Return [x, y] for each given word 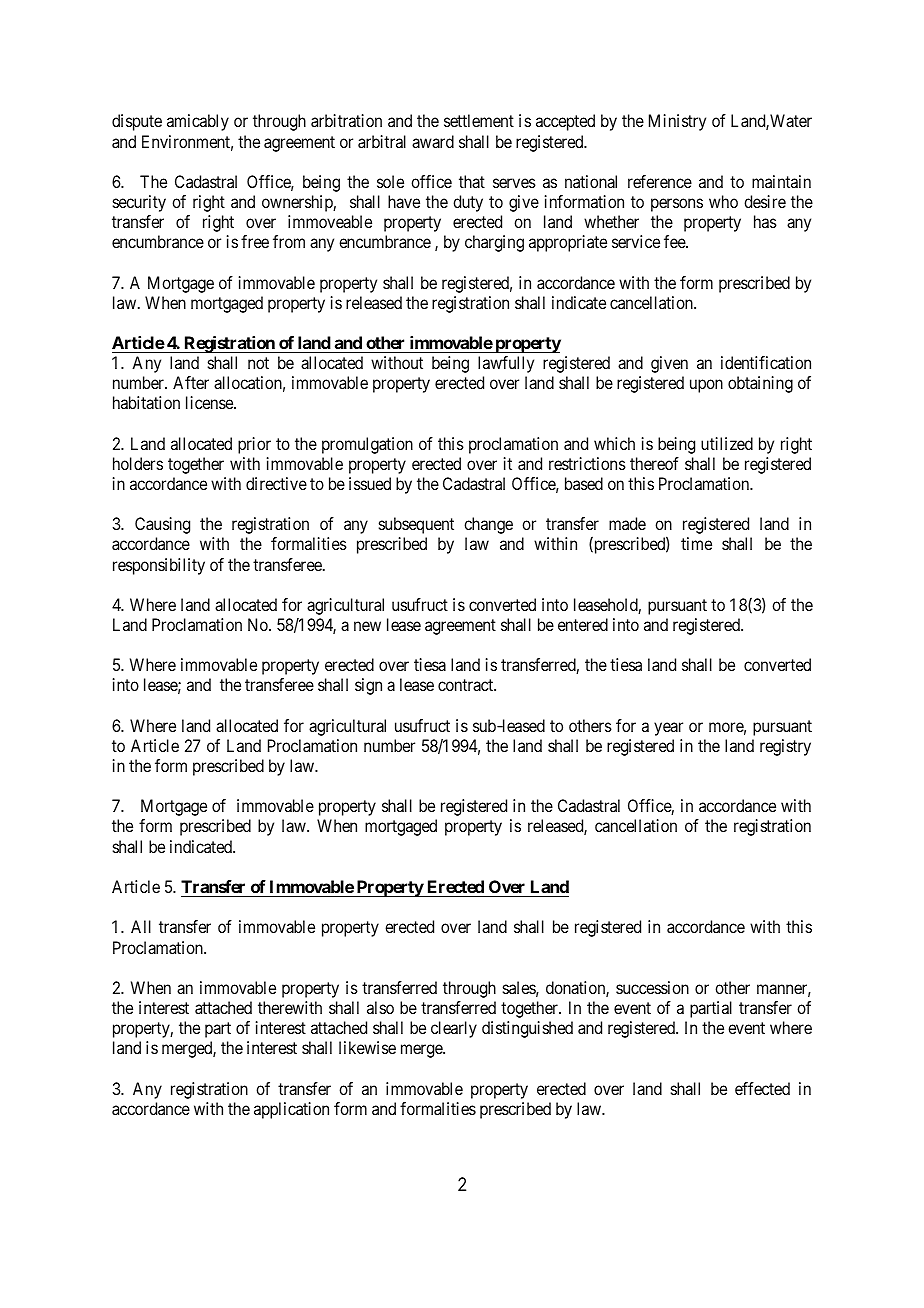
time [696, 543]
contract [467, 685]
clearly [454, 1029]
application [291, 1110]
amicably [198, 122]
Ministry [677, 122]
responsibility [159, 566]
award [433, 141]
